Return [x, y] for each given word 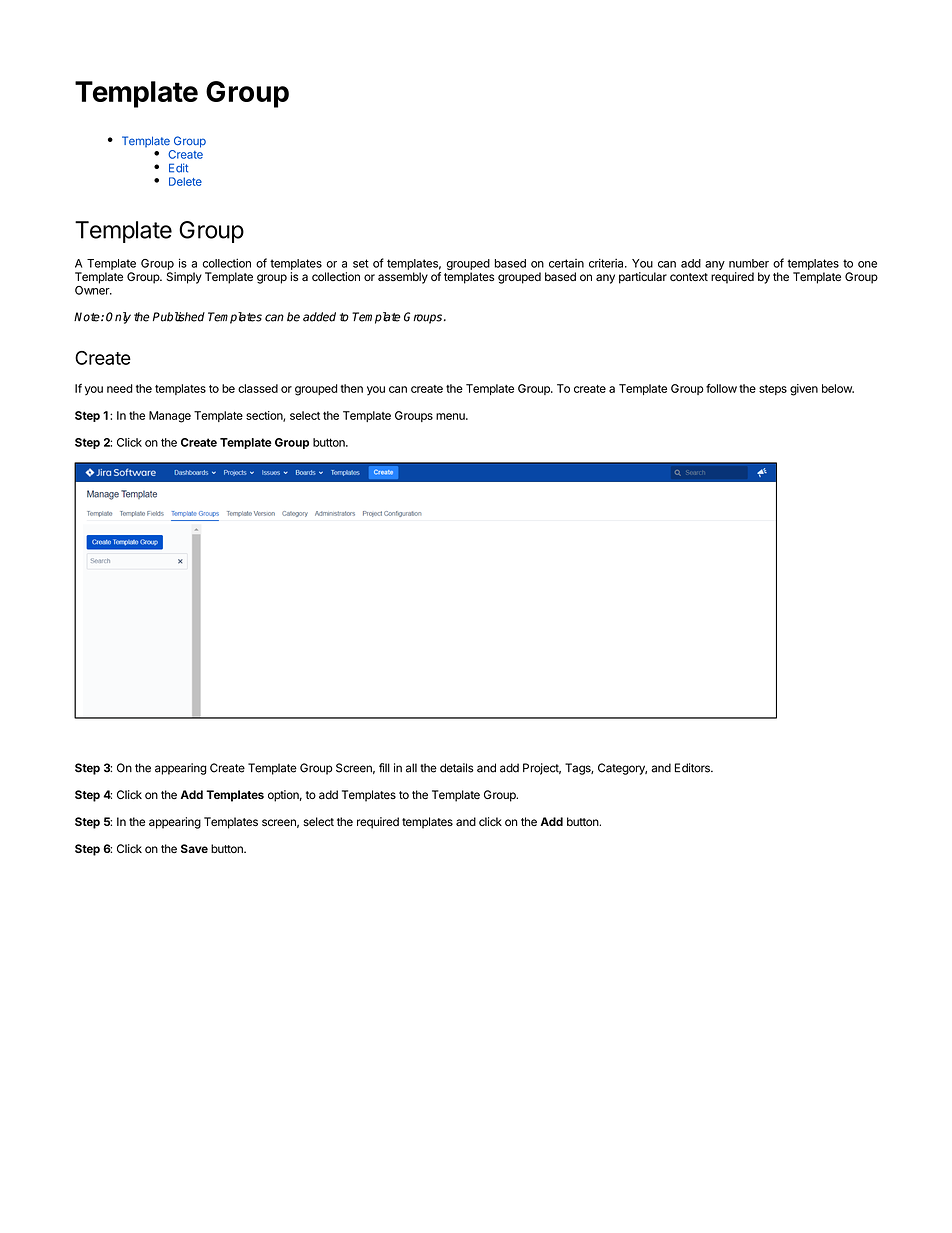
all [411, 768]
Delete [185, 181]
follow [721, 388]
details [457, 768]
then [351, 388]
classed [258, 388]
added [319, 317]
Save [194, 848]
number [749, 263]
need [120, 388]
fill [384, 767]
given [804, 390]
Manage [170, 417]
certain [566, 263]
